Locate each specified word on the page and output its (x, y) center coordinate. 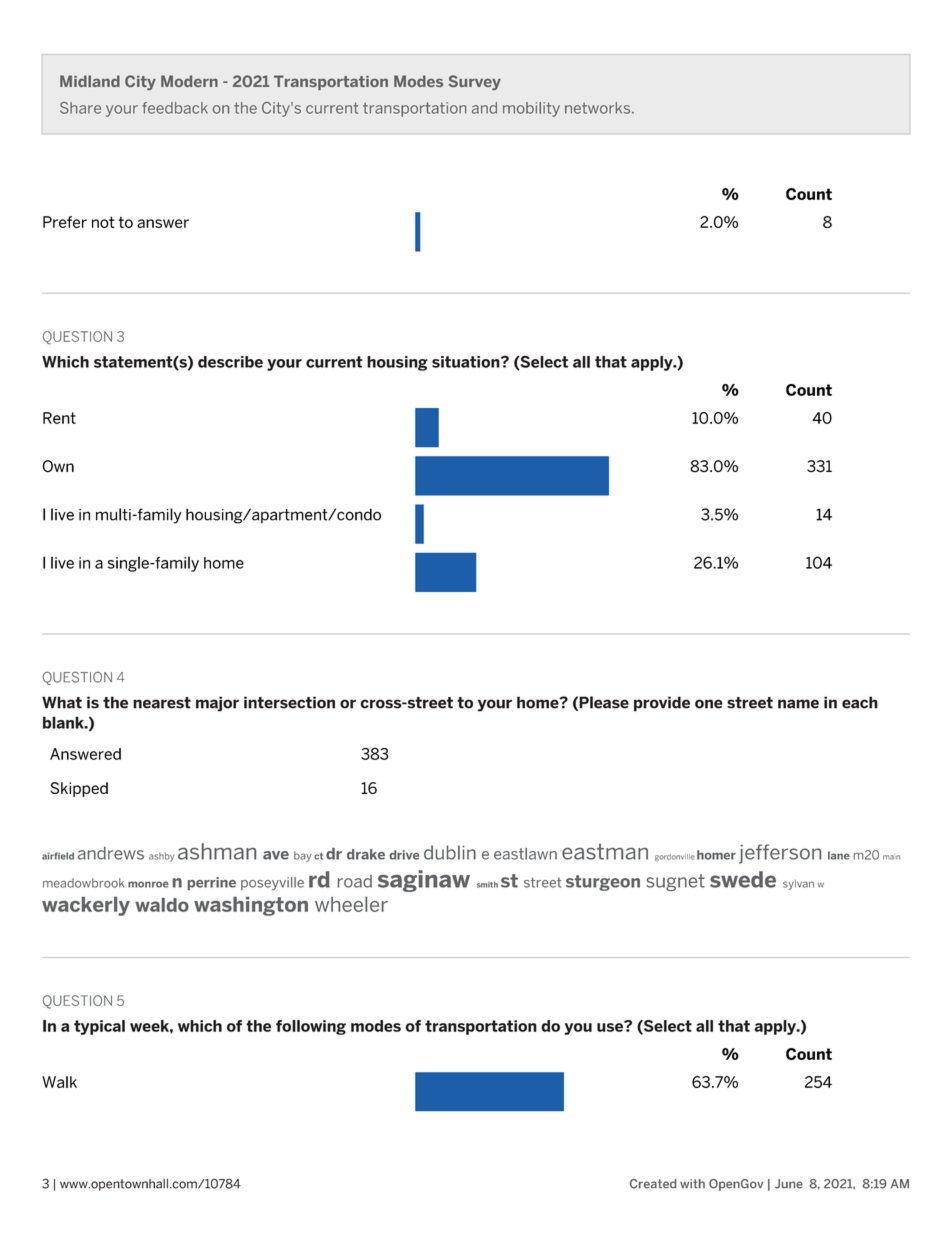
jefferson (780, 854)
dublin (450, 852)
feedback (175, 108)
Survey (475, 82)
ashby (161, 857)
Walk (59, 1082)
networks (599, 108)
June (789, 1184)
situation (467, 362)
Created (653, 1184)
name (798, 704)
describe (230, 362)
